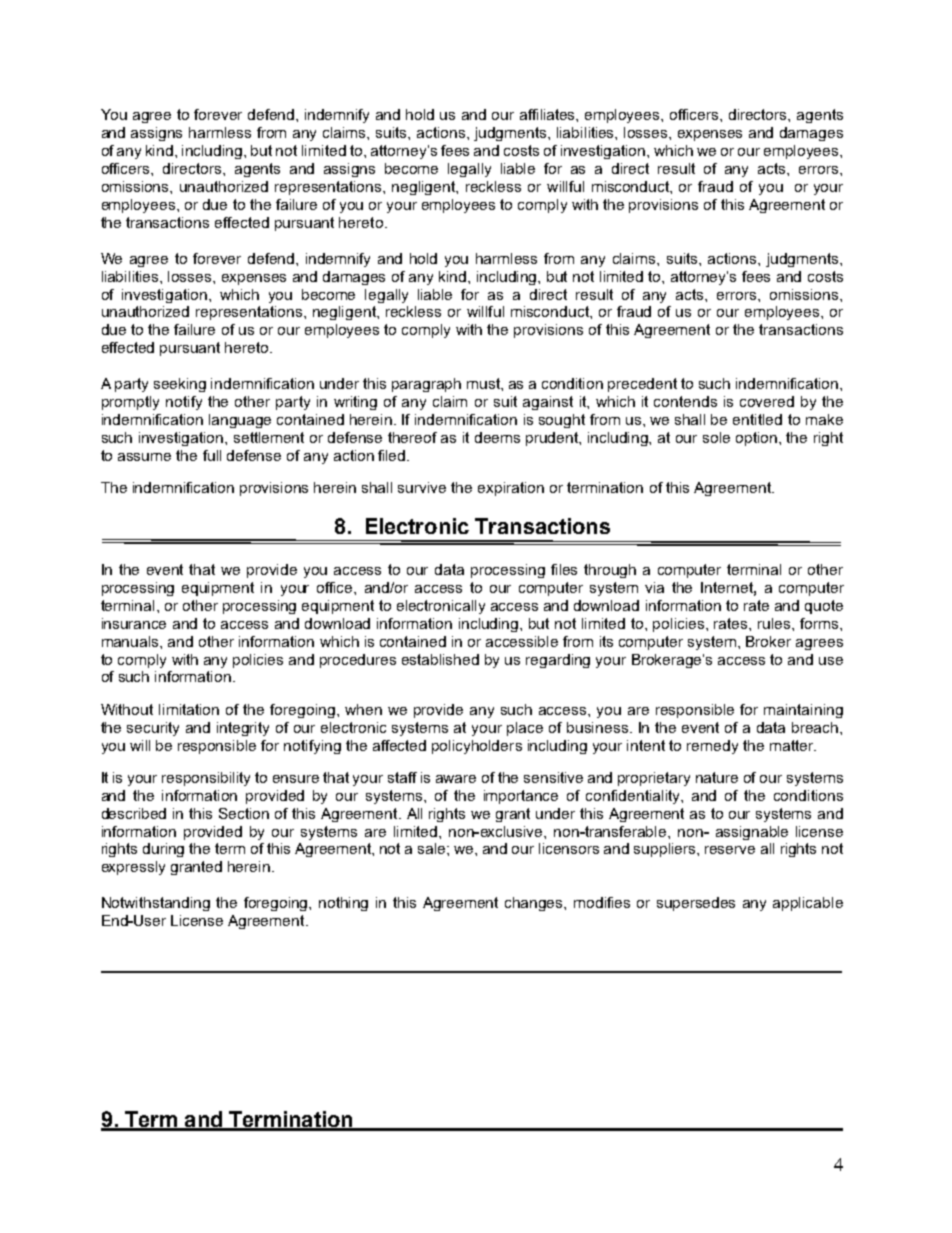  Describe the element at coordinates (535, 904) in the screenshot. I see `changes` at that location.
